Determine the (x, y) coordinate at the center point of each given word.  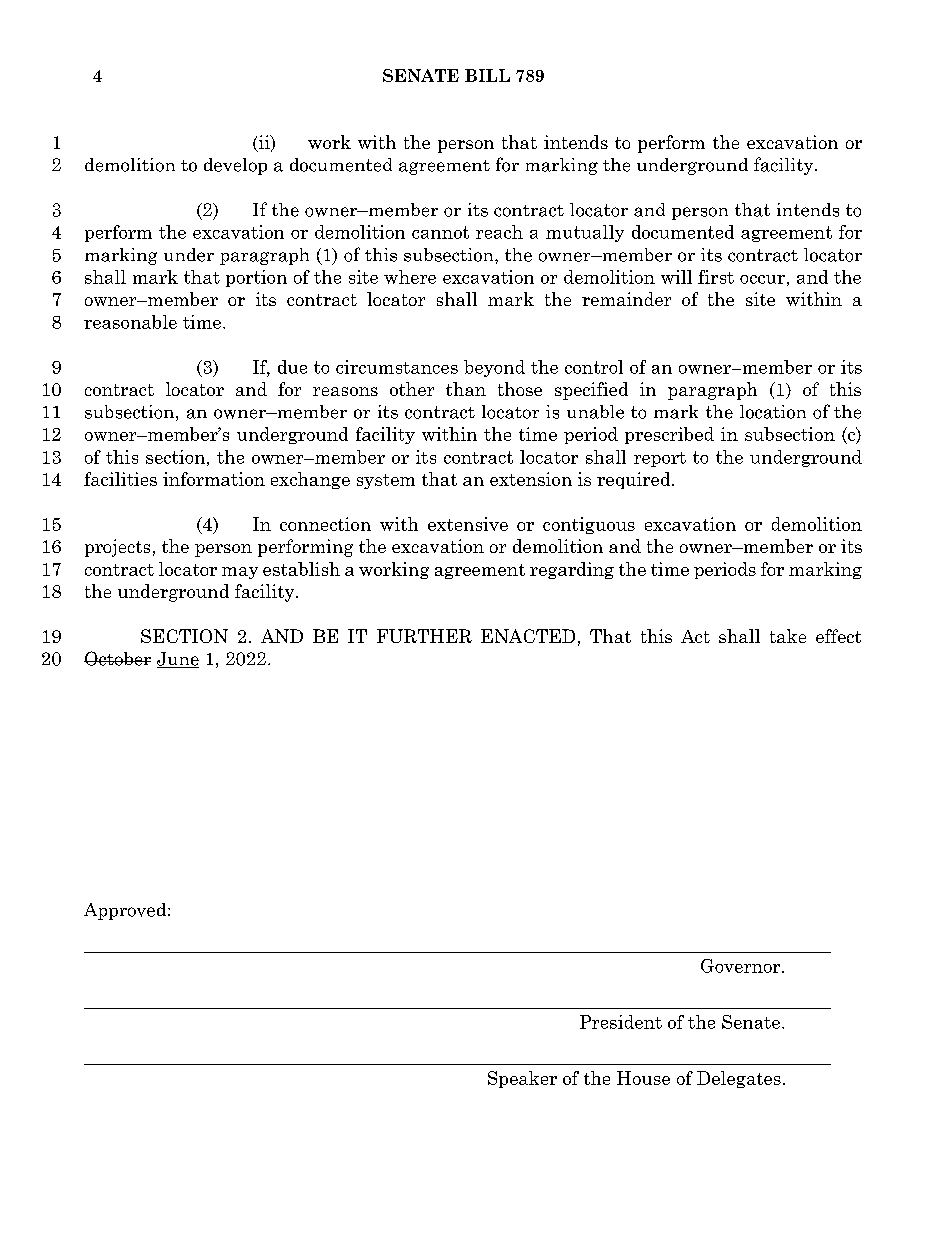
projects (117, 548)
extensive (468, 524)
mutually (585, 233)
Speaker (522, 1079)
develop (235, 166)
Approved (126, 911)
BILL (487, 75)
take (788, 636)
